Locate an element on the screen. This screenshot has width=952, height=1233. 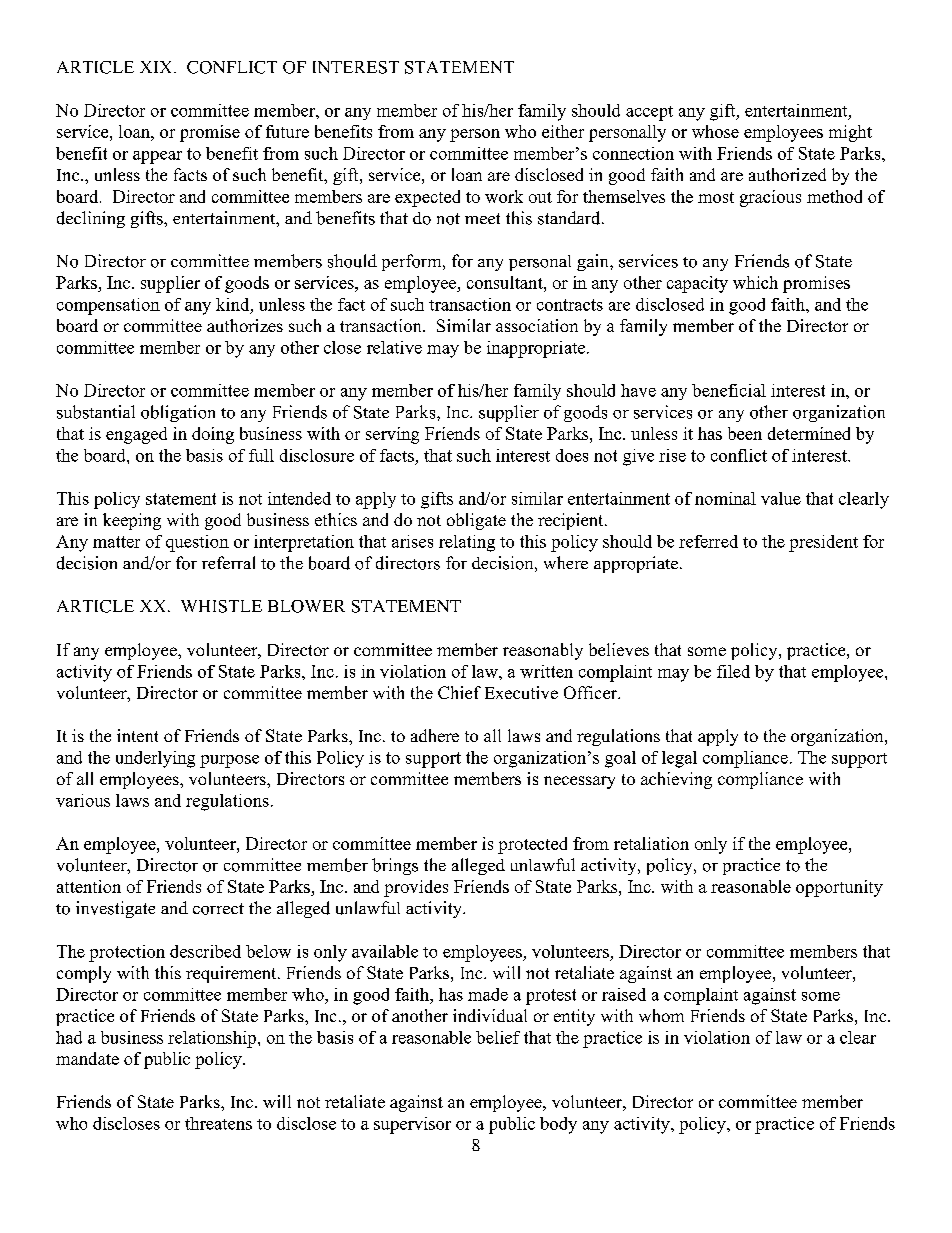
adhere is located at coordinates (435, 735).
